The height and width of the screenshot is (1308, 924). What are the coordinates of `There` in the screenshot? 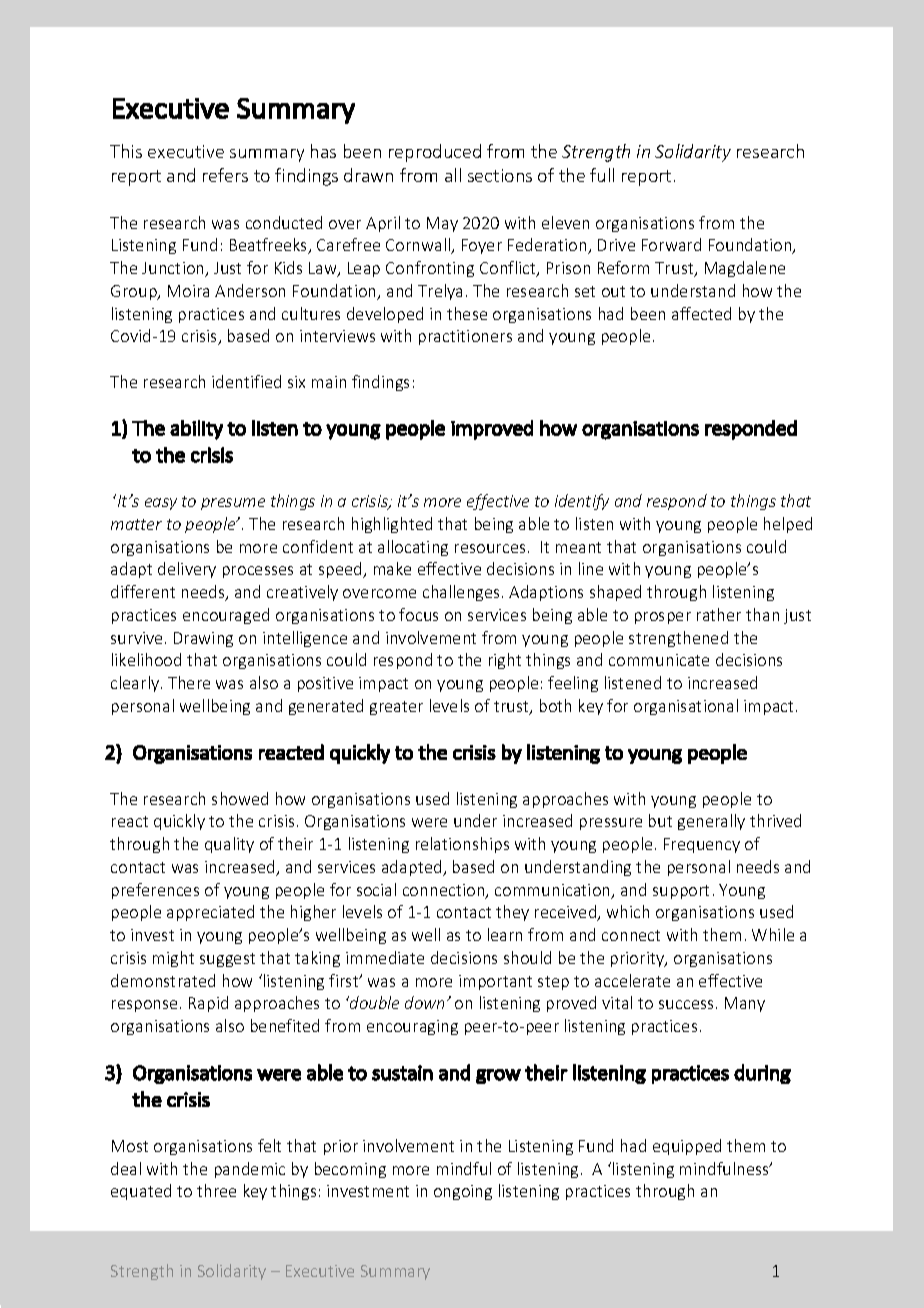 It's located at (189, 682).
